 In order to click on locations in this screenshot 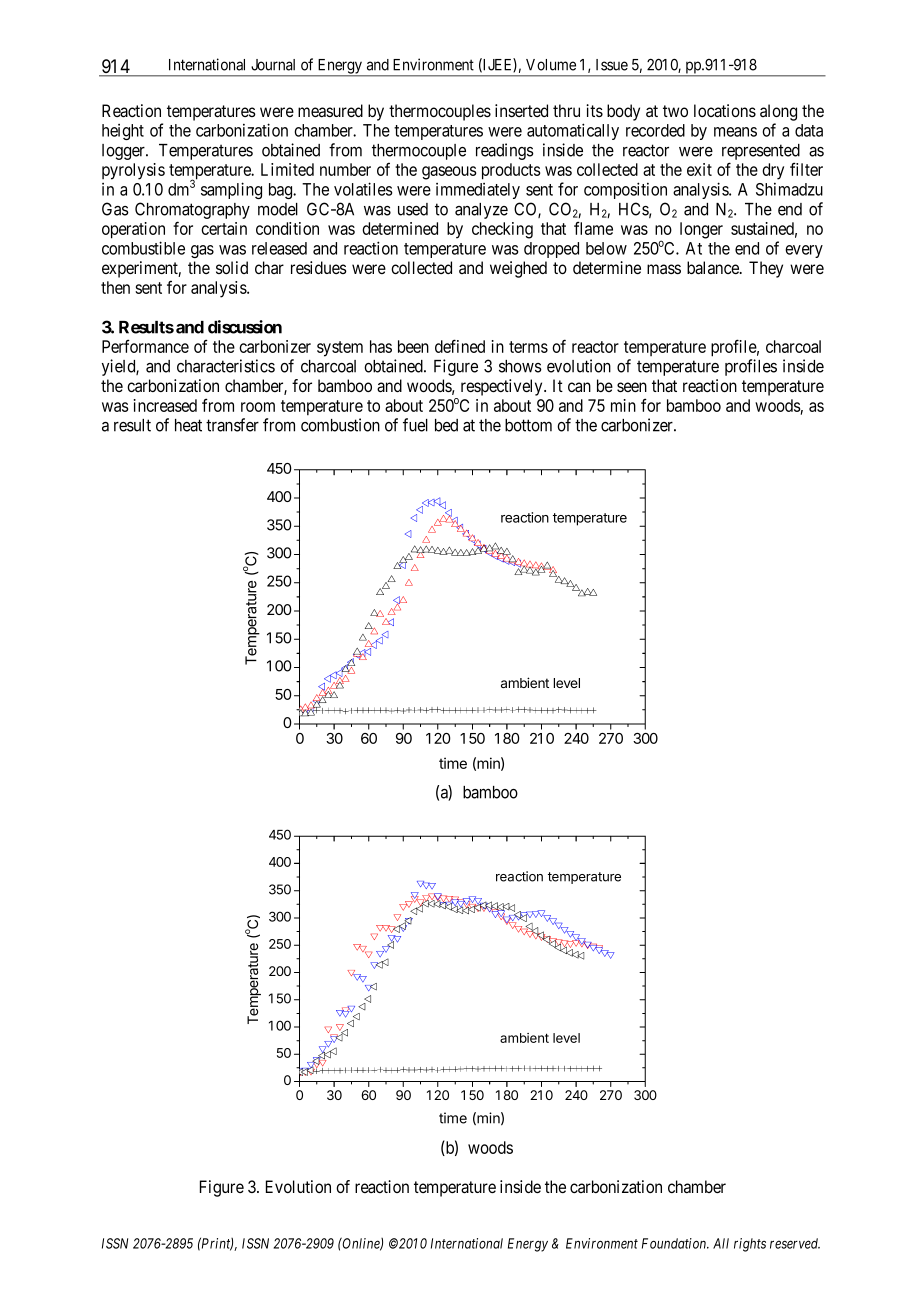, I will do `click(725, 111)`.
